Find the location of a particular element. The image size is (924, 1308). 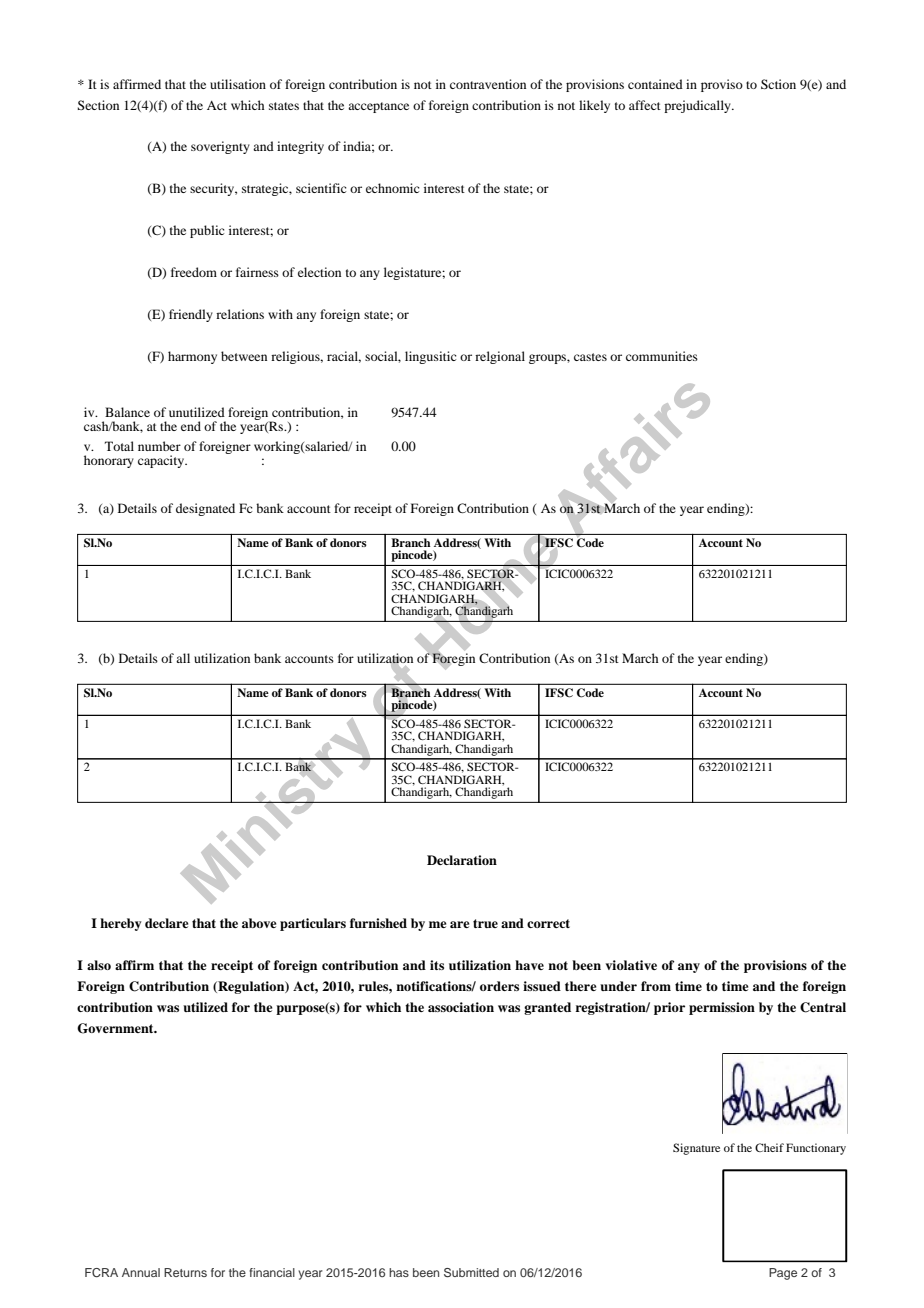

proviso is located at coordinates (722, 85).
